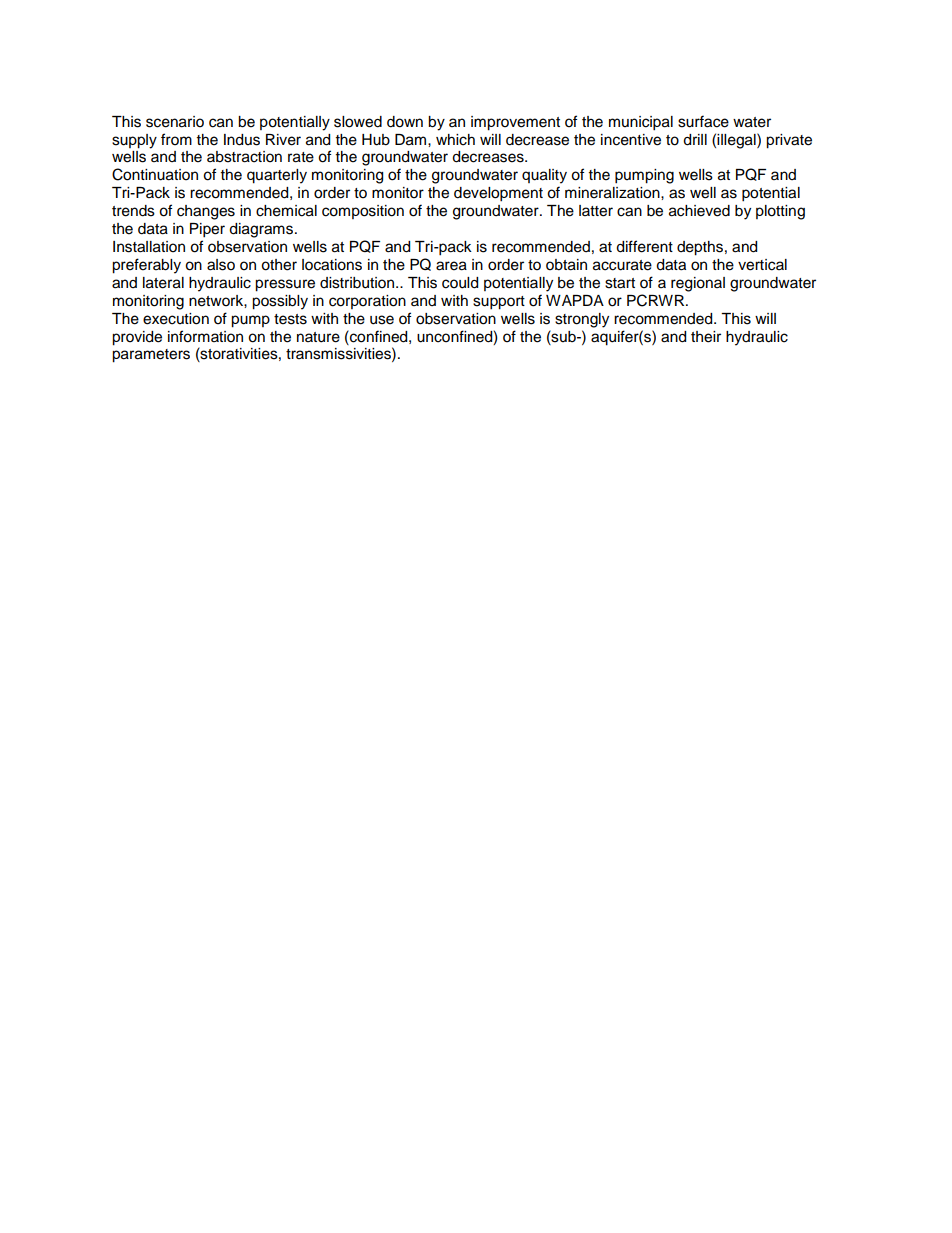  Describe the element at coordinates (175, 122) in the screenshot. I see `scenario` at that location.
